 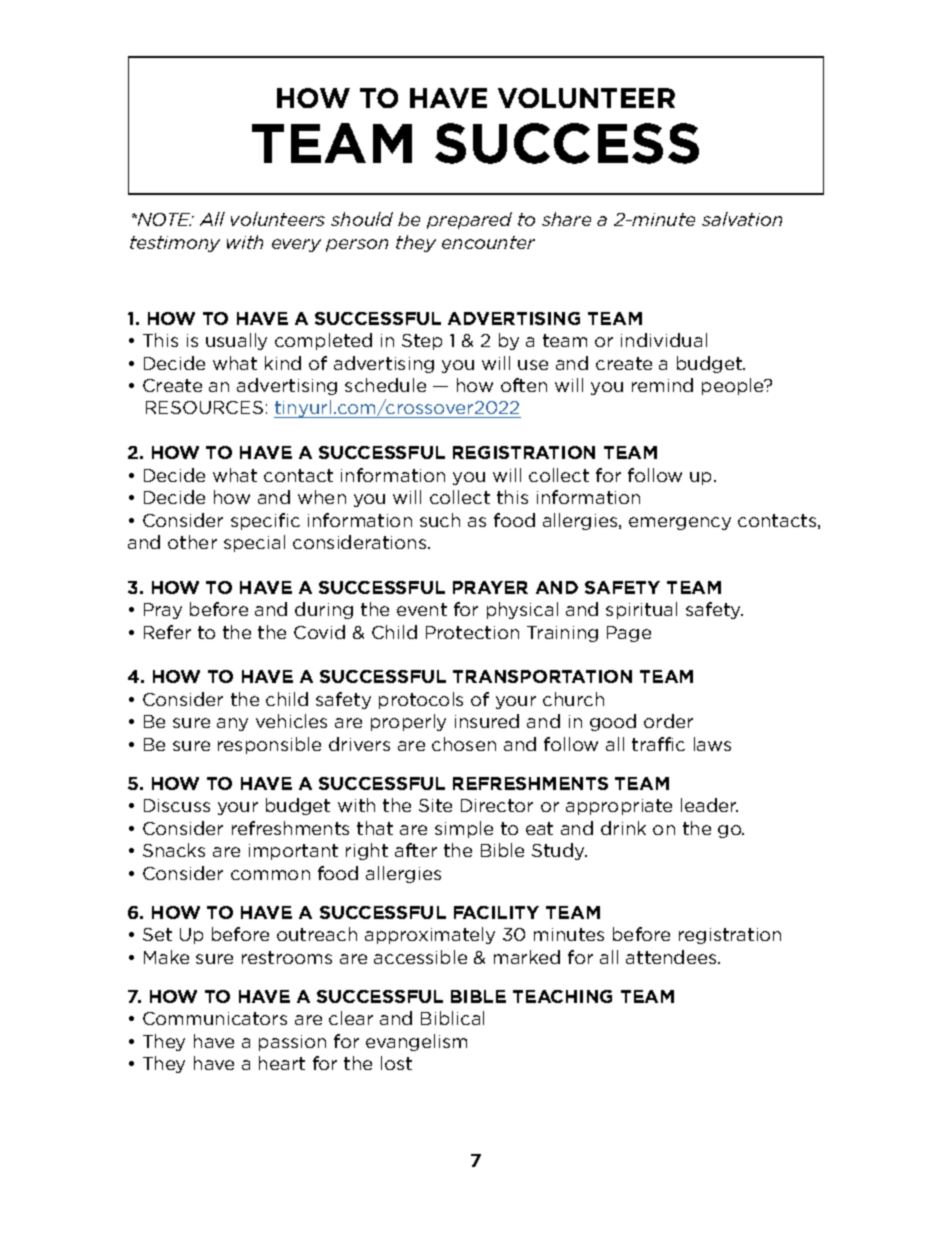 I want to click on Snacks, so click(x=174, y=850).
